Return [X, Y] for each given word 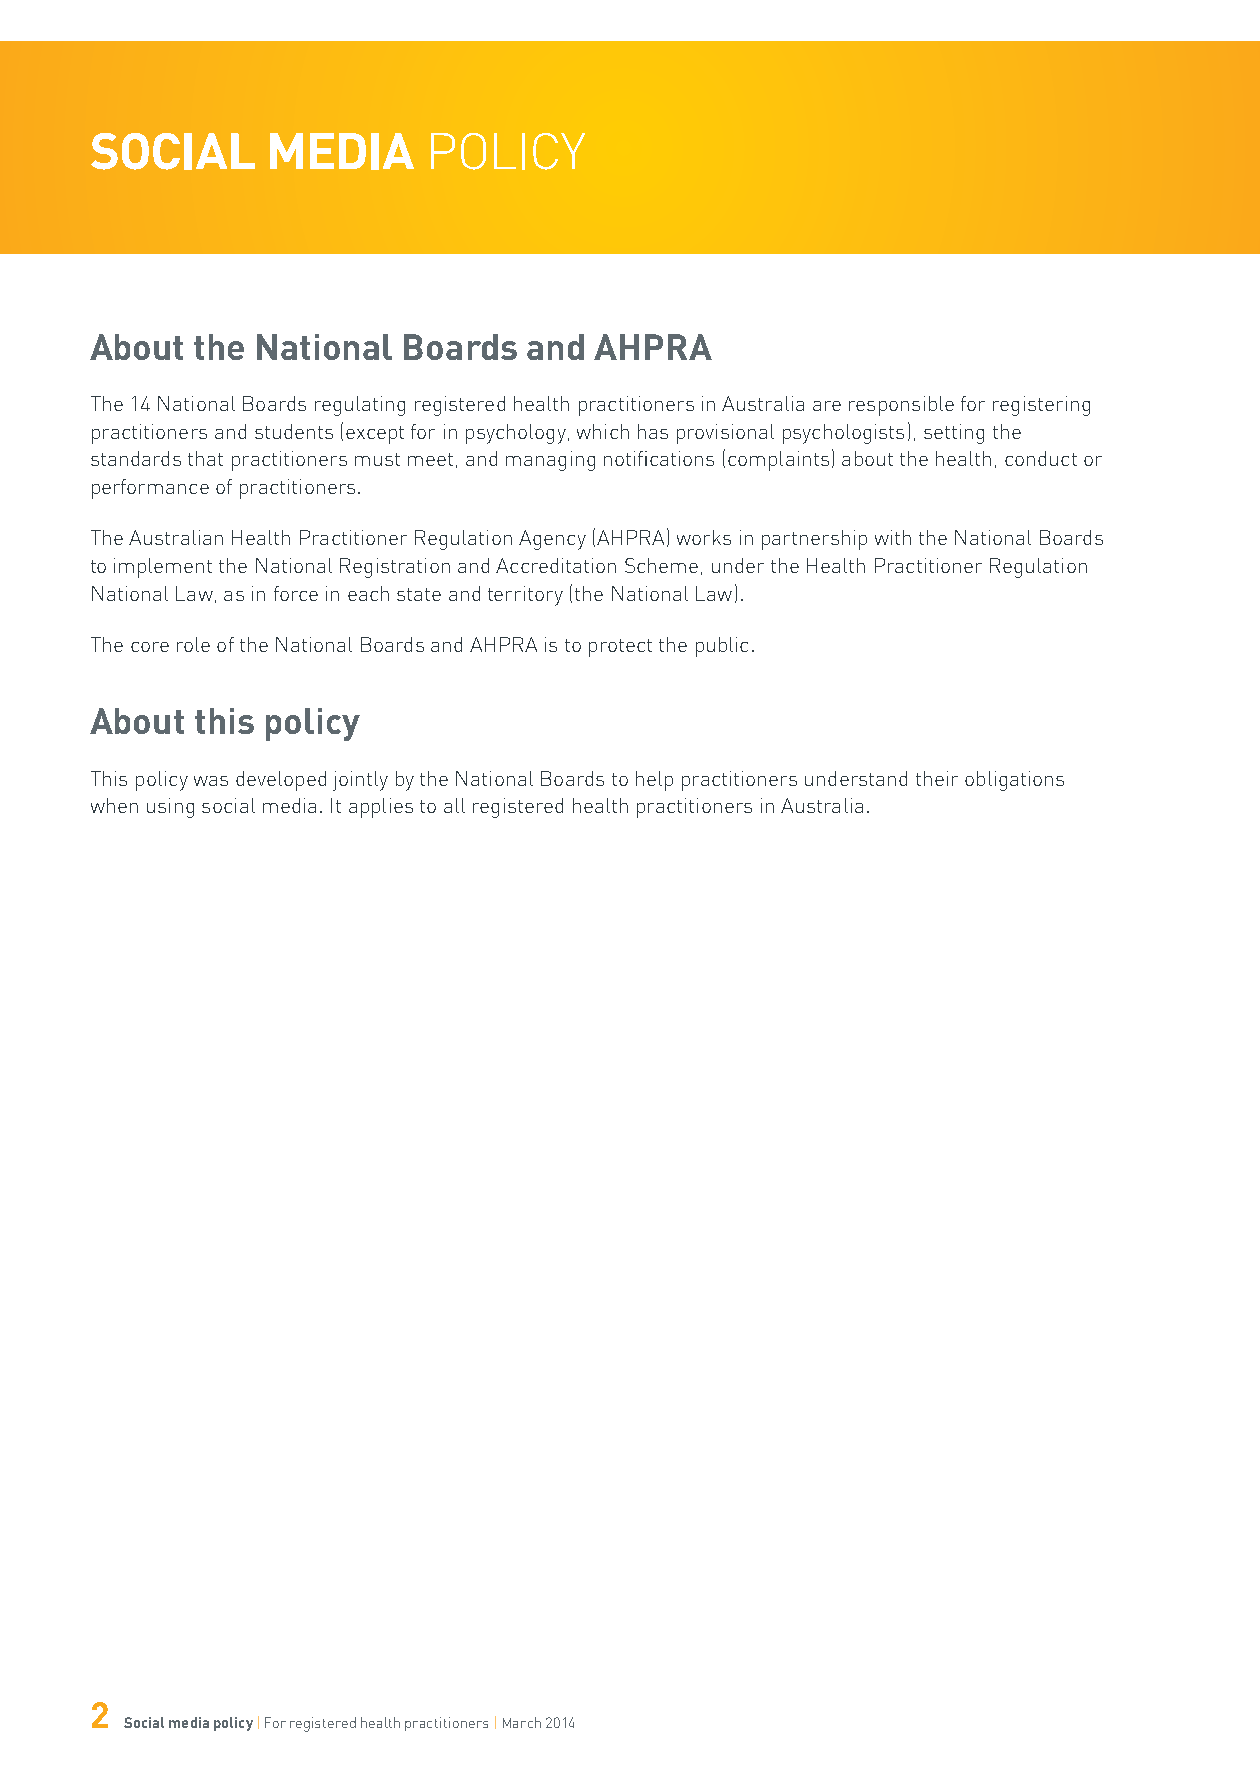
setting [954, 434]
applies [381, 808]
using [170, 808]
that [205, 458]
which [603, 431]
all [454, 805]
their [937, 778]
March [522, 1722]
